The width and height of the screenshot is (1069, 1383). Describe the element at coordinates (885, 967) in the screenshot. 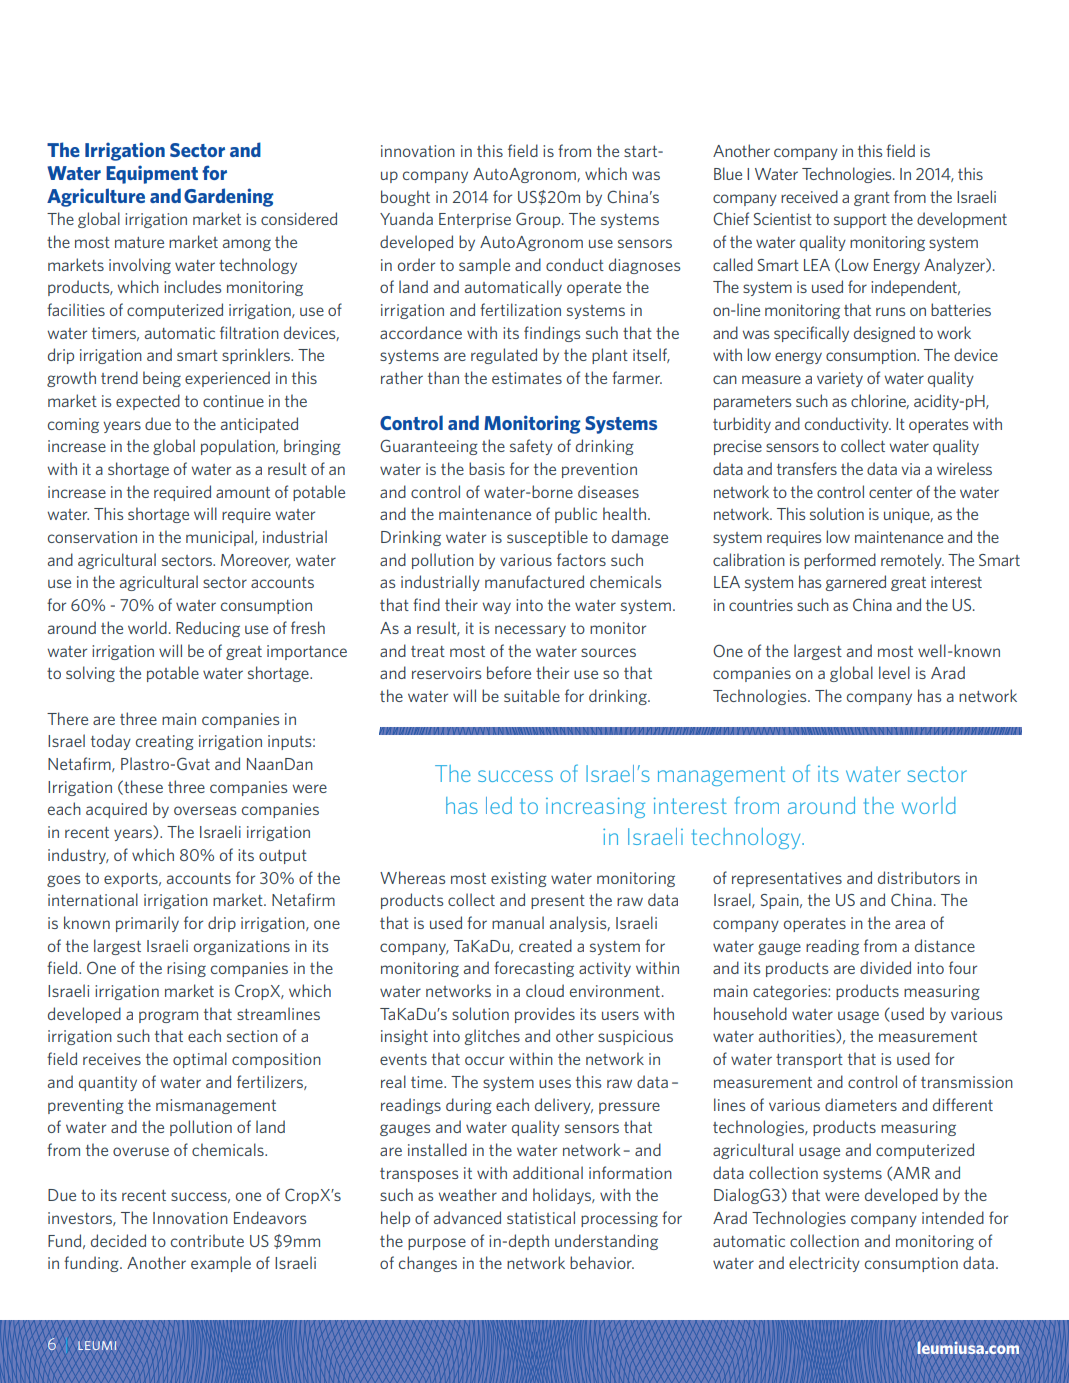

I see `divided` at that location.
